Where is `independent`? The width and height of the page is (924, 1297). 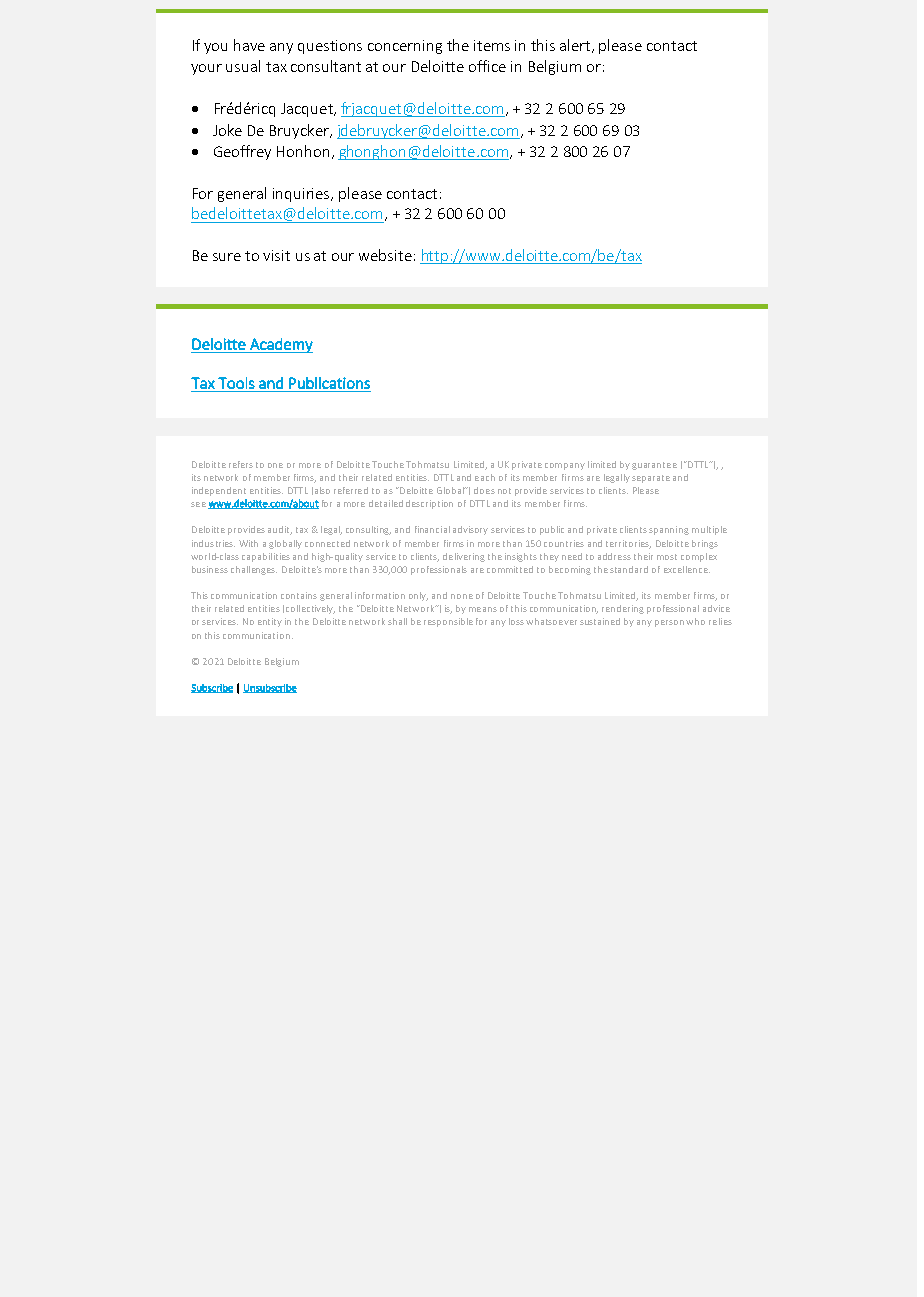
independent is located at coordinates (219, 491).
